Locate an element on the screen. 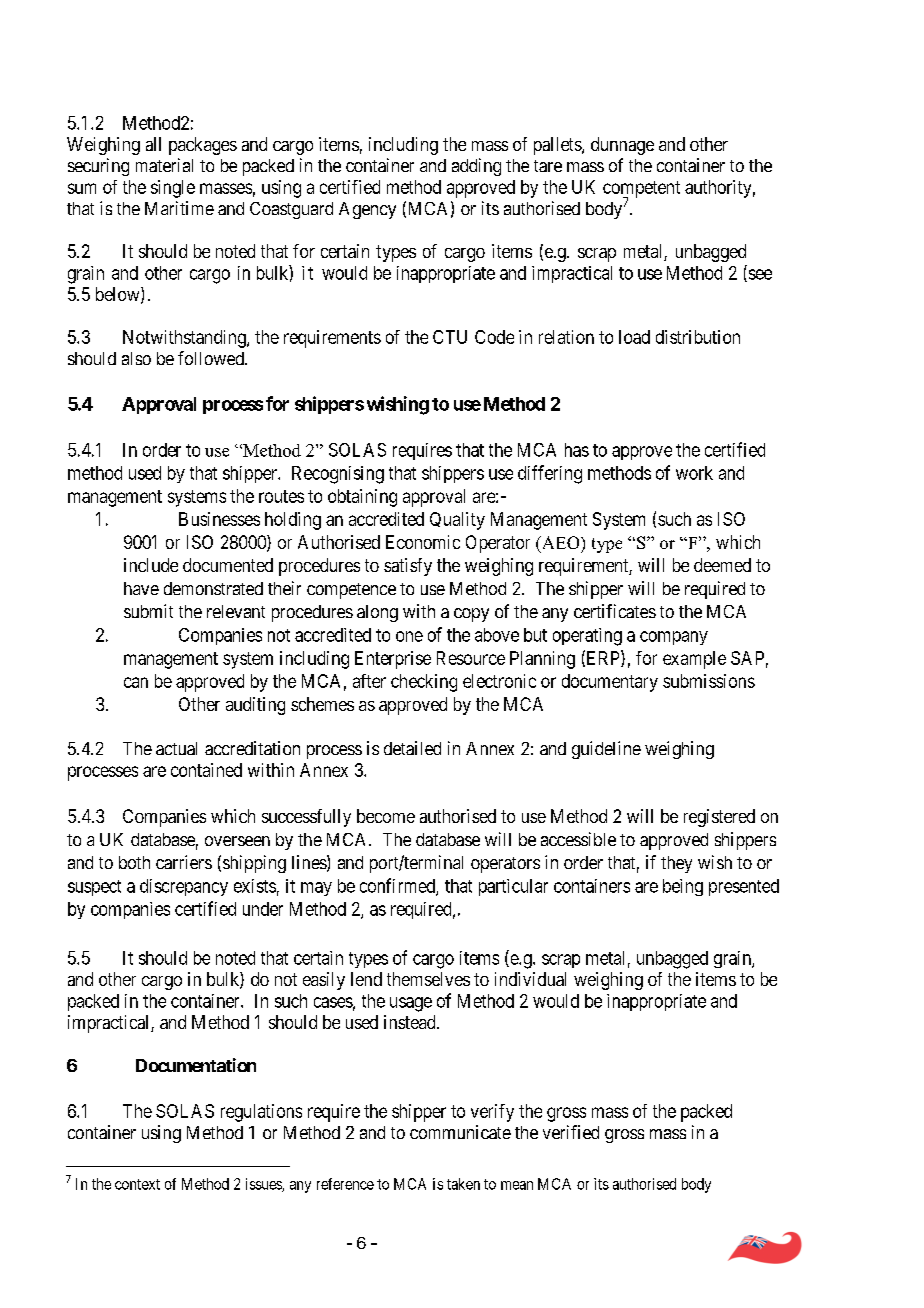 This screenshot has width=924, height=1308. being is located at coordinates (683, 887).
